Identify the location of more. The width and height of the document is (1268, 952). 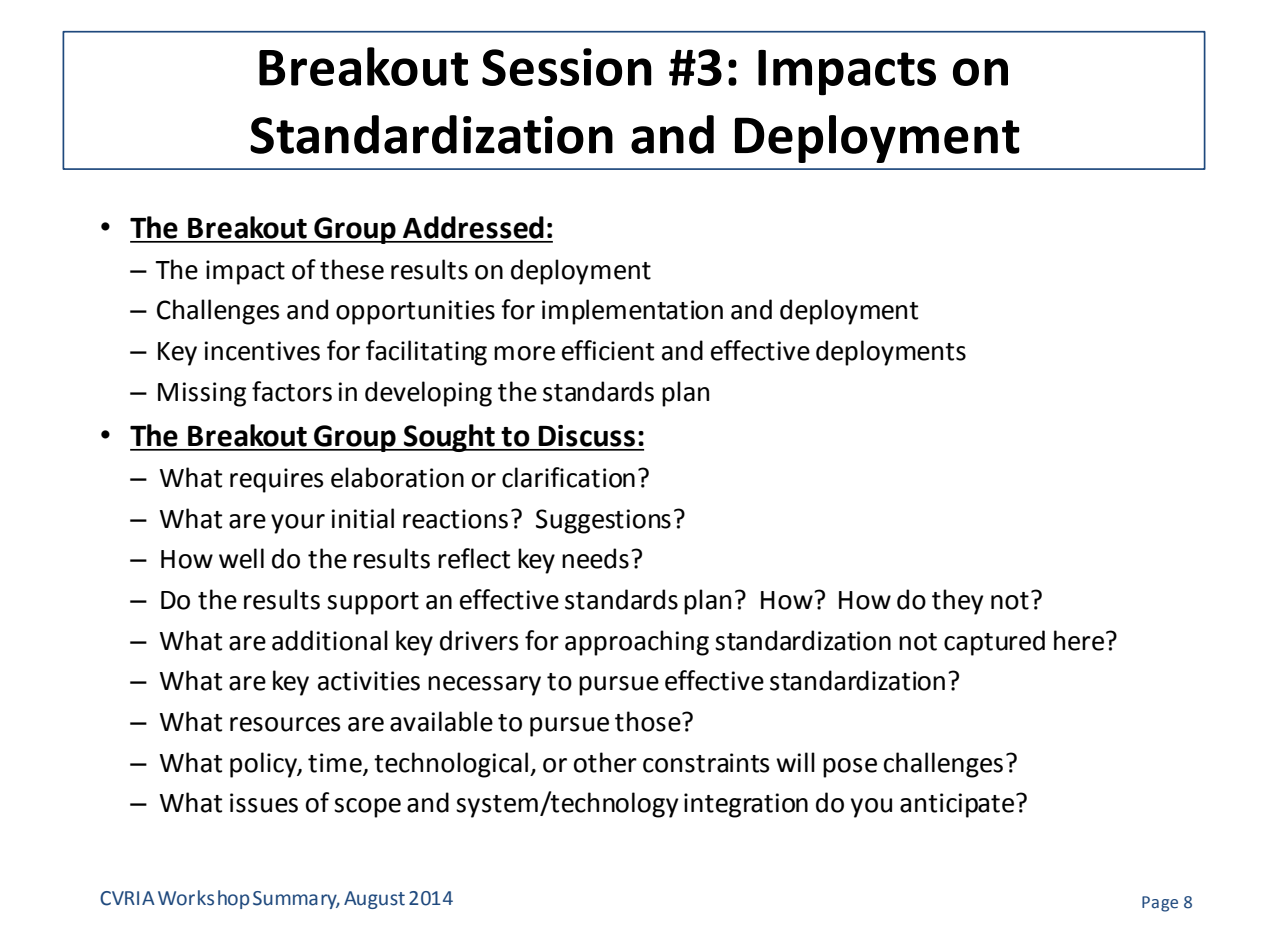
(524, 353).
